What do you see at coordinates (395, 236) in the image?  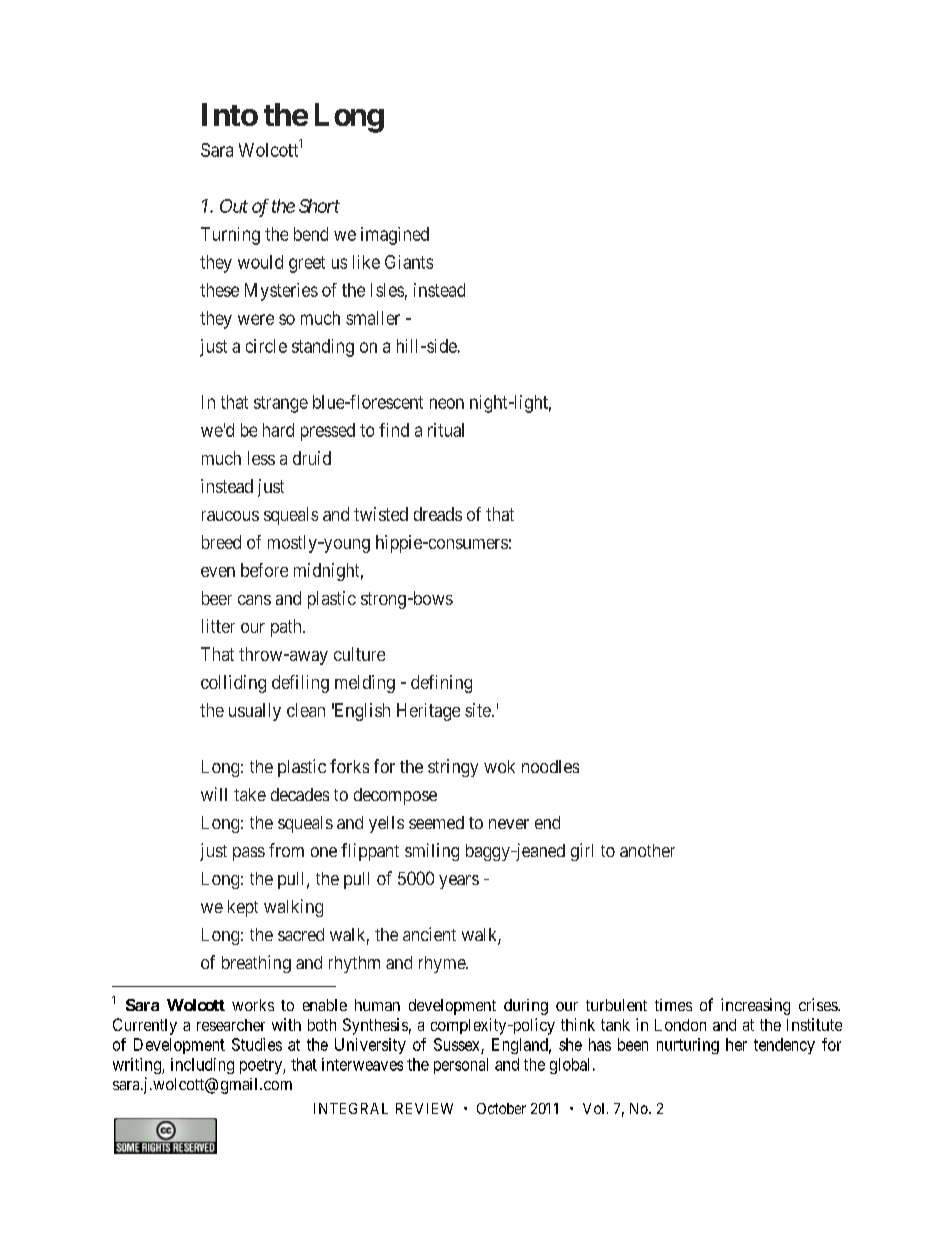 I see `imagined` at bounding box center [395, 236].
